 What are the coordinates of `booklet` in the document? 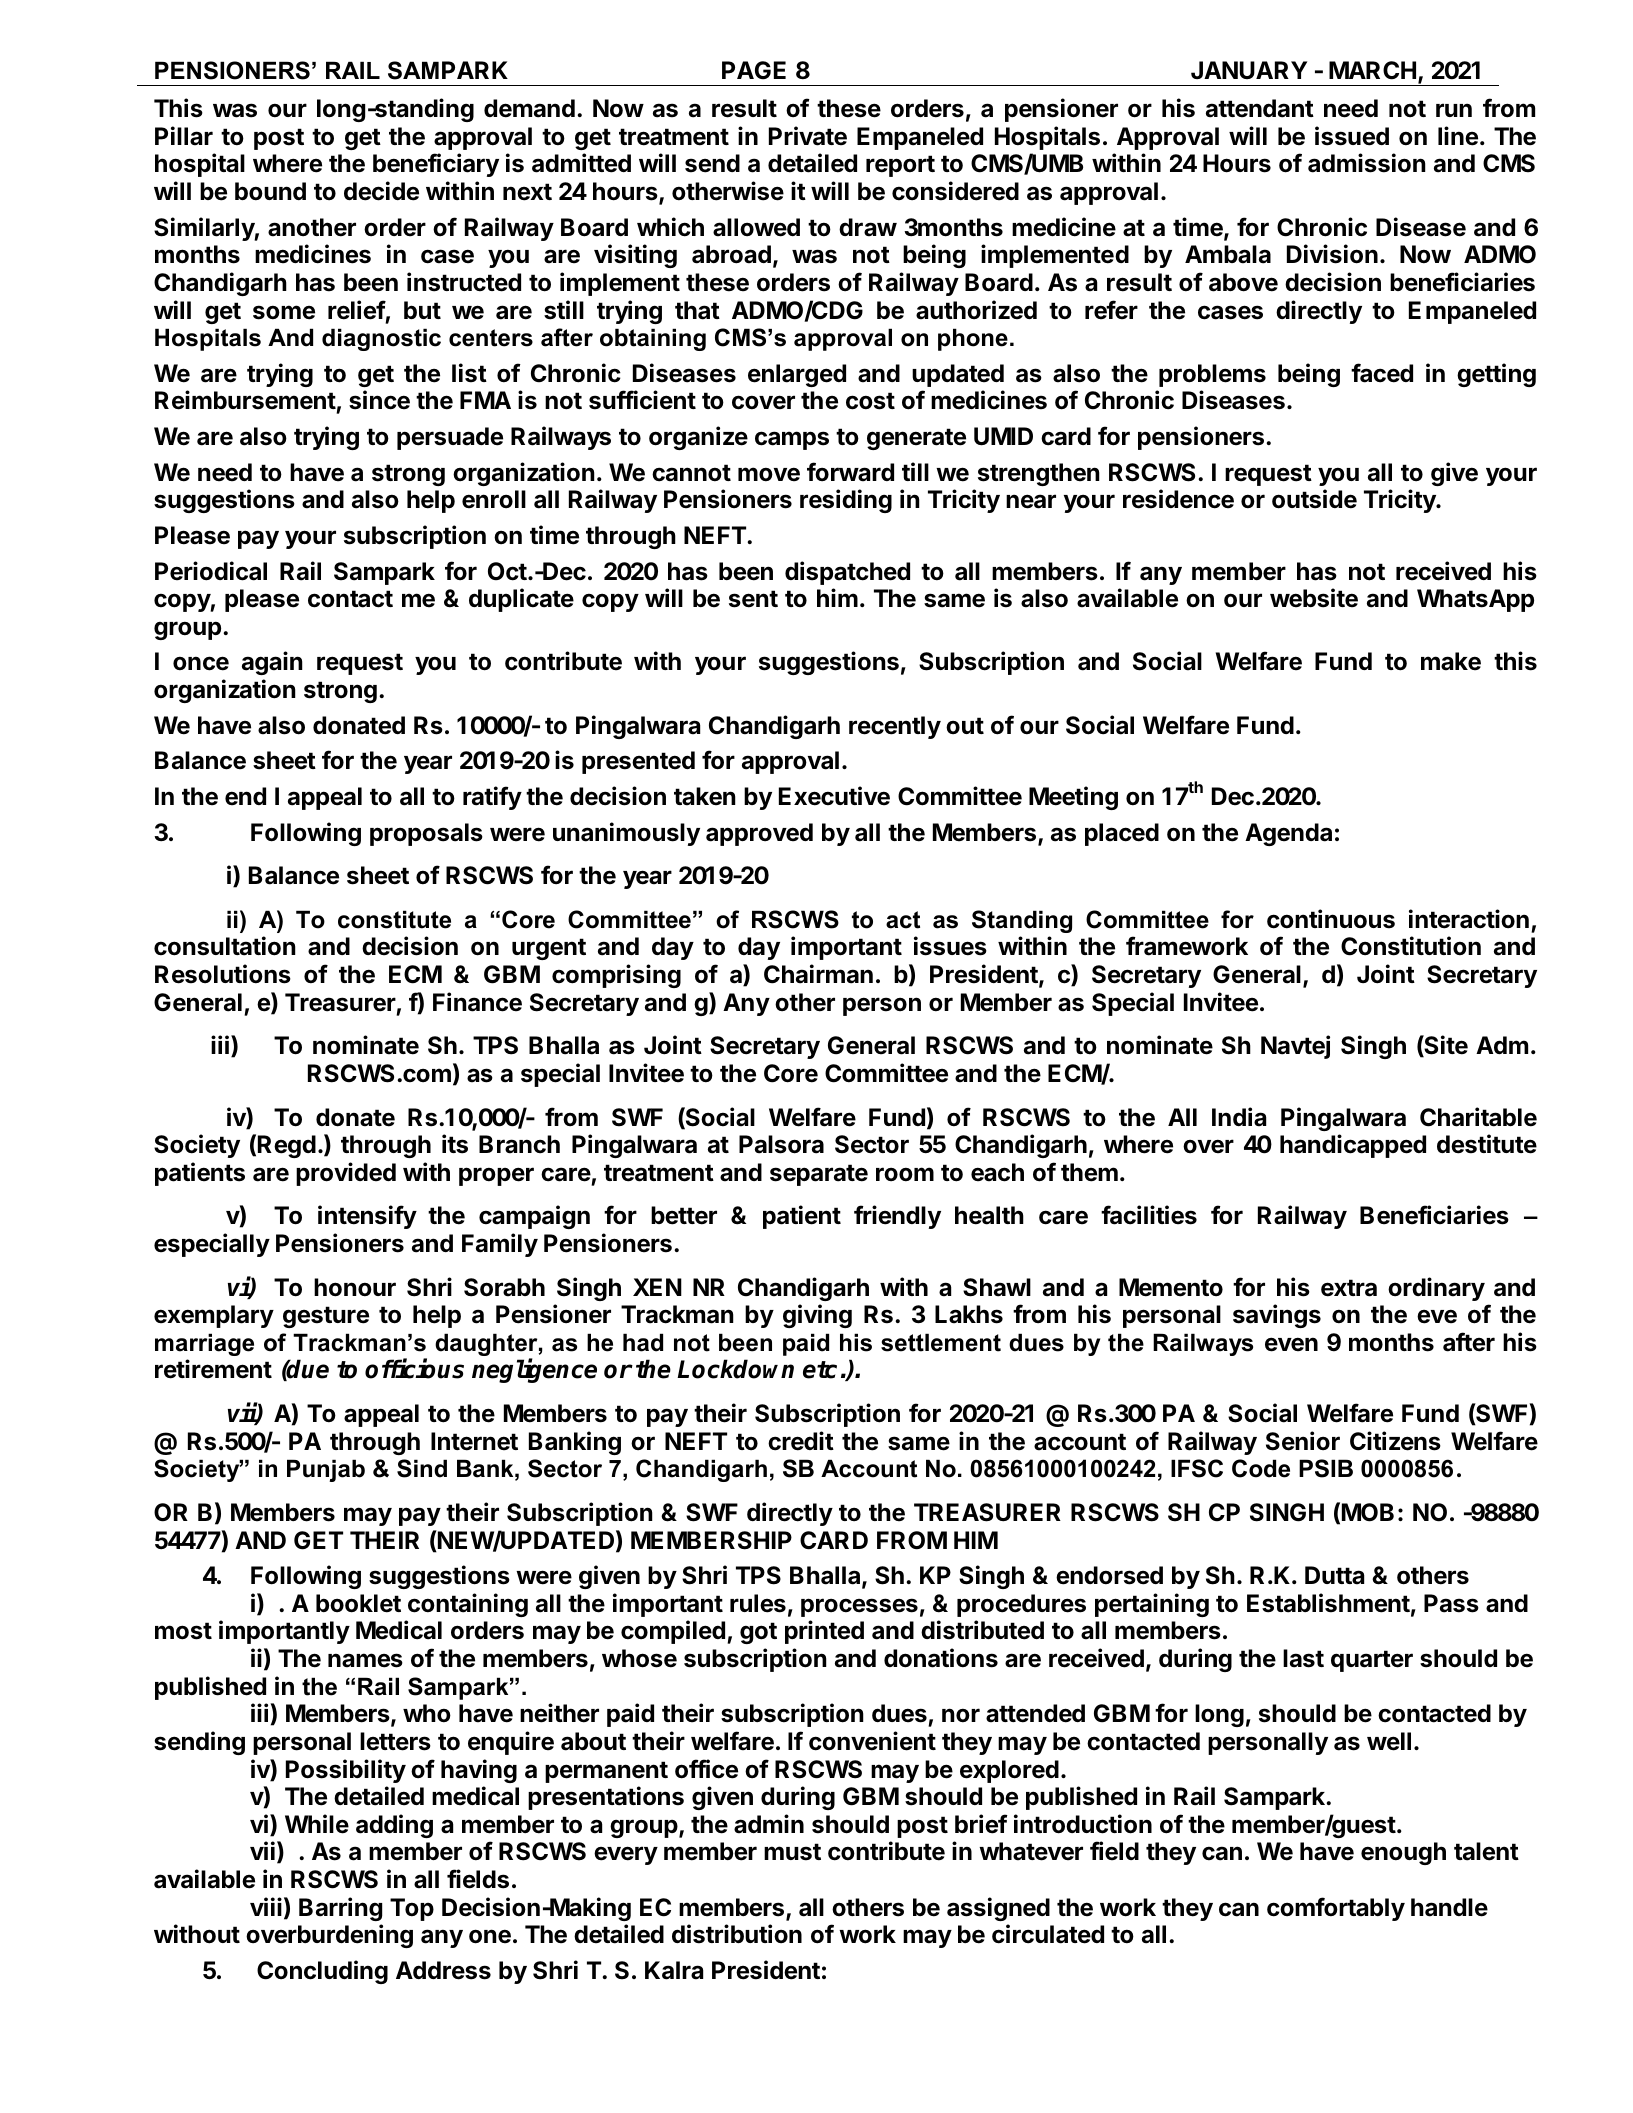 It's located at (358, 1603).
